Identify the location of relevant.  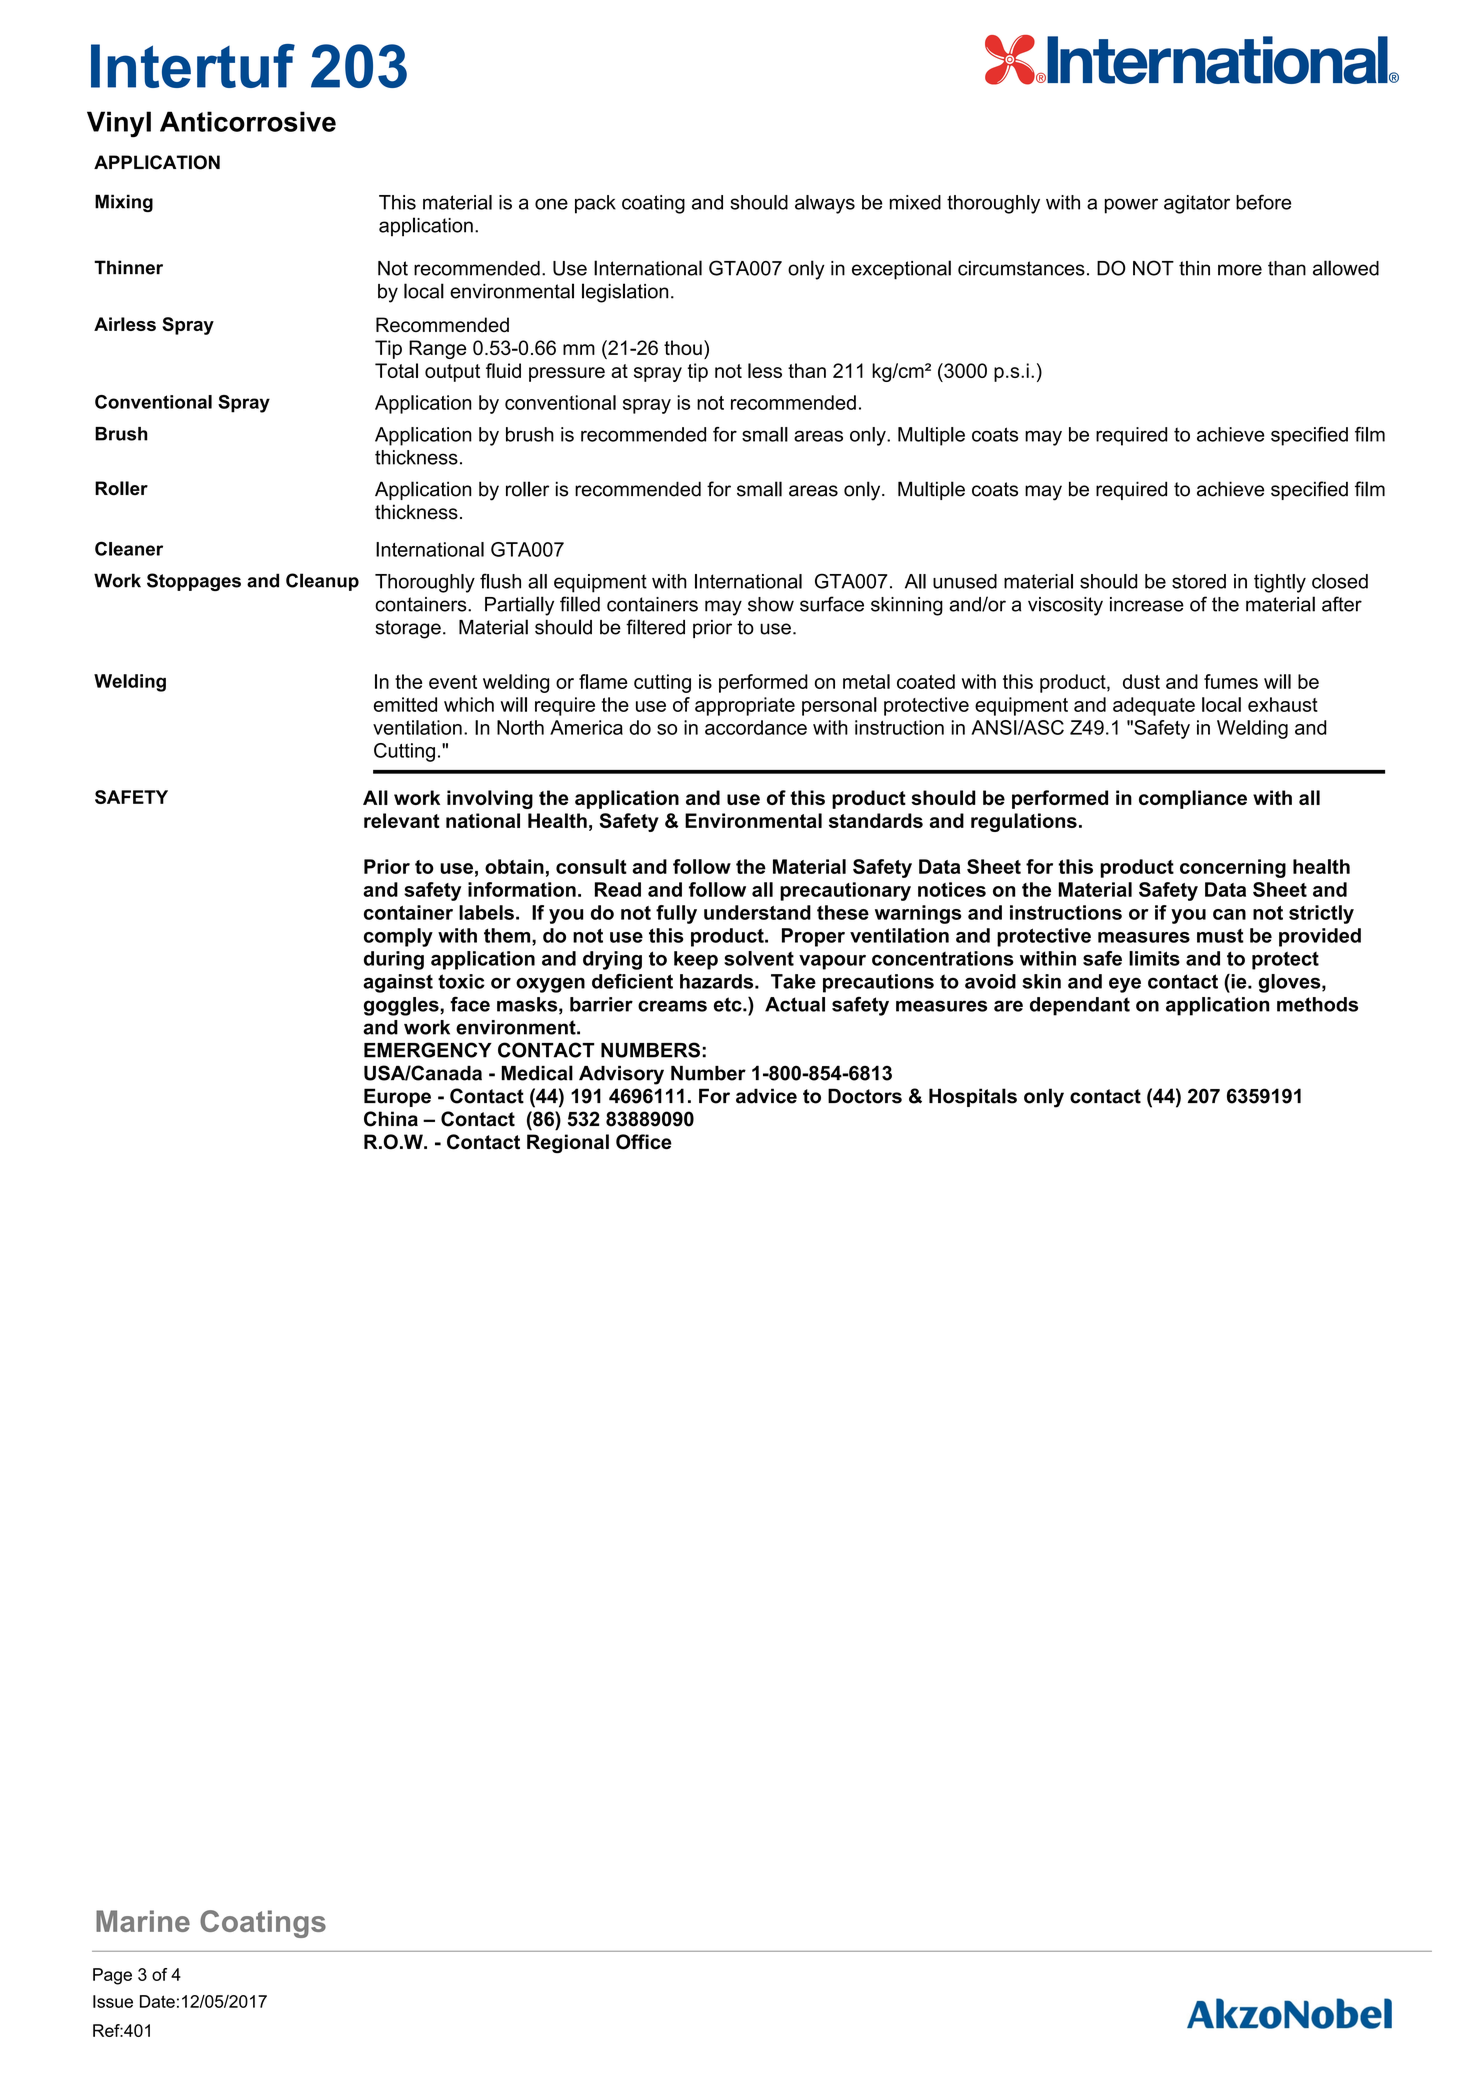
(402, 820).
